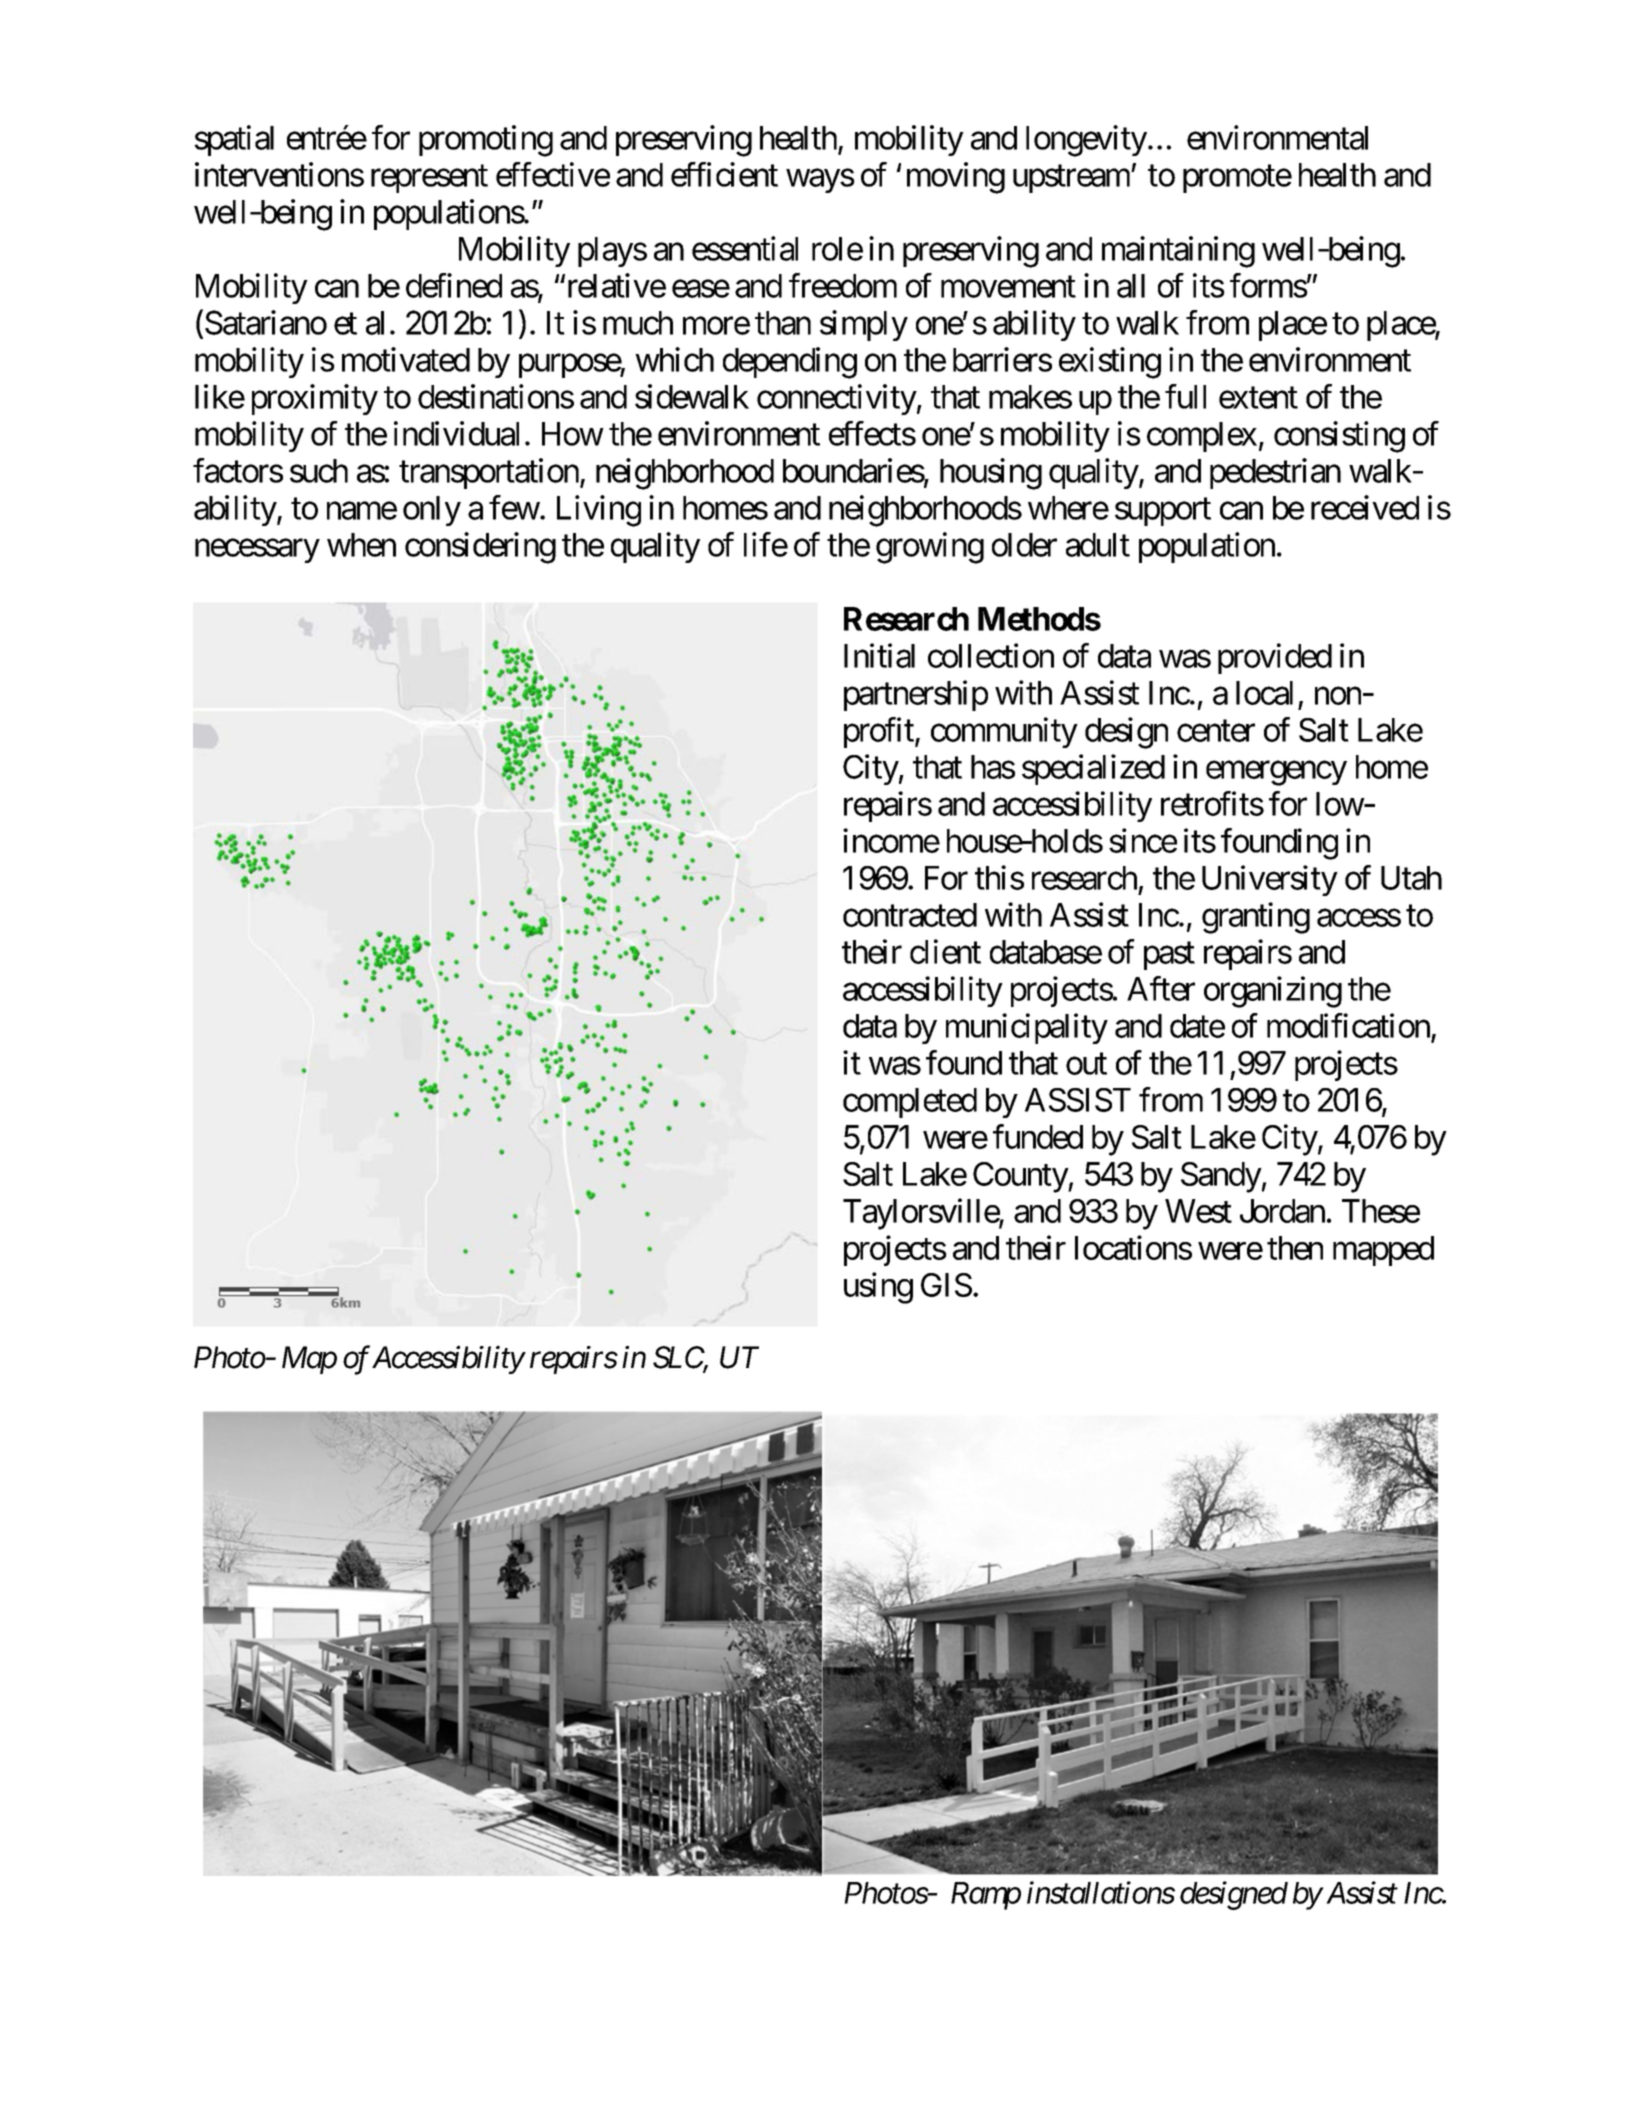  What do you see at coordinates (910, 1103) in the image?
I see `completed` at bounding box center [910, 1103].
